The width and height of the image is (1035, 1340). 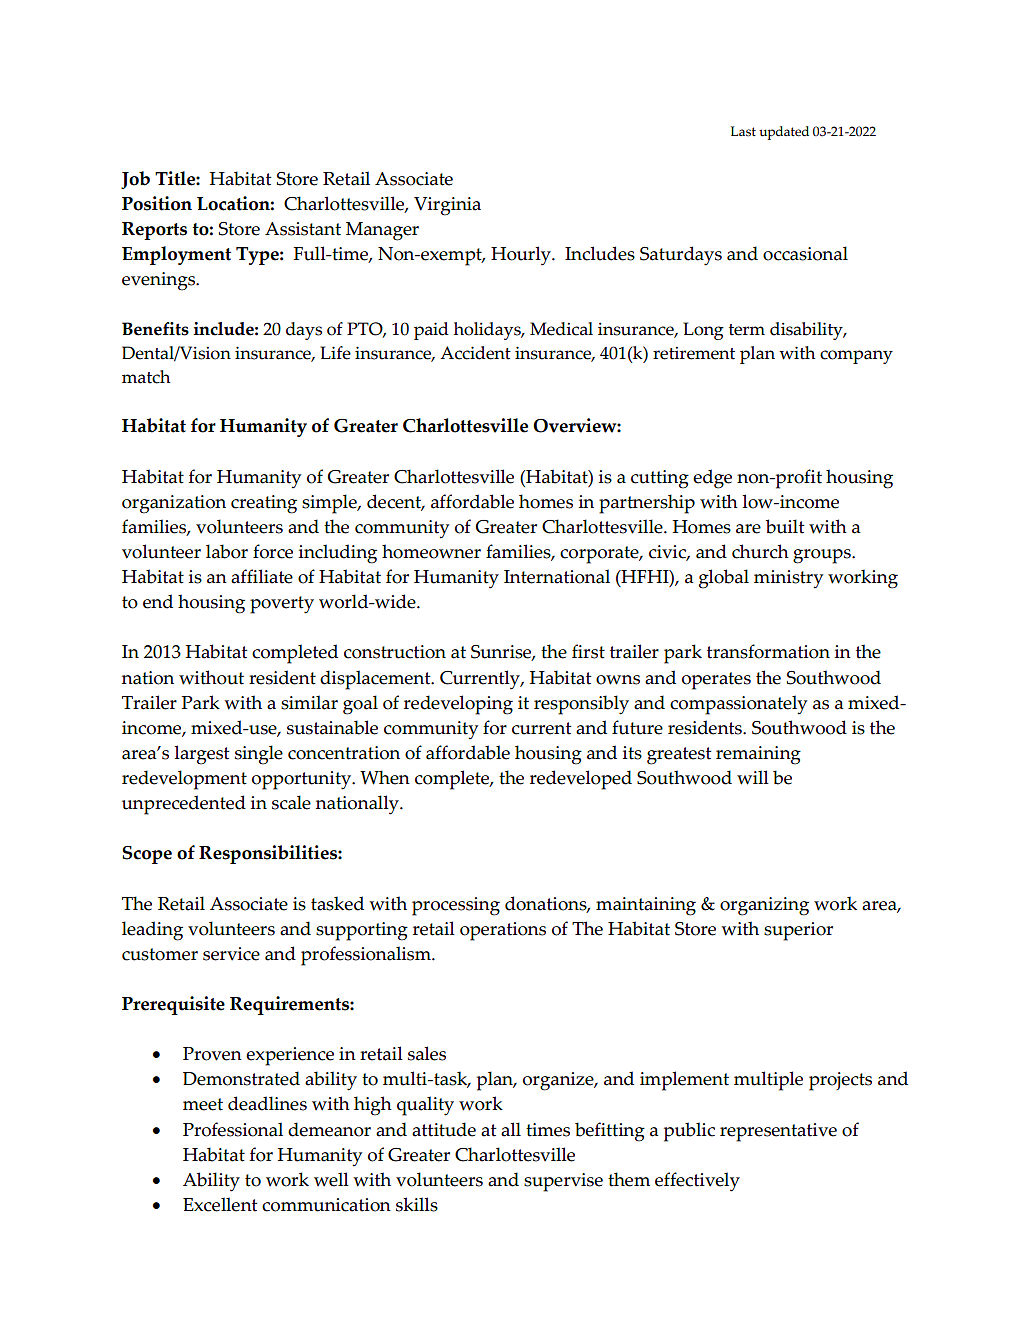 I want to click on updated, so click(x=784, y=133).
